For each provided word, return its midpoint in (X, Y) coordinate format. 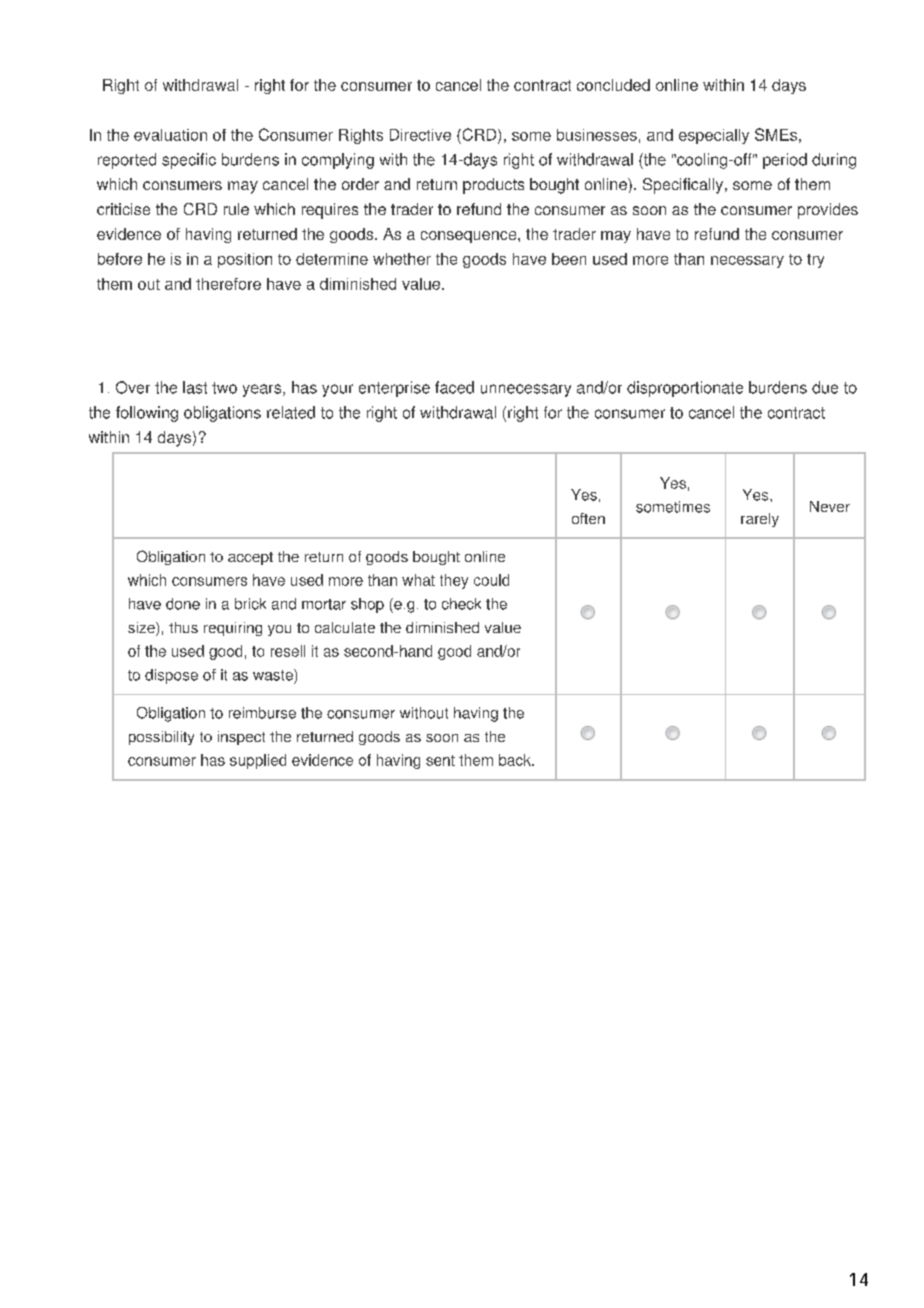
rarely (760, 520)
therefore (228, 284)
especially (714, 136)
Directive (420, 135)
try (815, 261)
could (491, 580)
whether (402, 259)
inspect (241, 738)
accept (250, 558)
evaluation (170, 135)
